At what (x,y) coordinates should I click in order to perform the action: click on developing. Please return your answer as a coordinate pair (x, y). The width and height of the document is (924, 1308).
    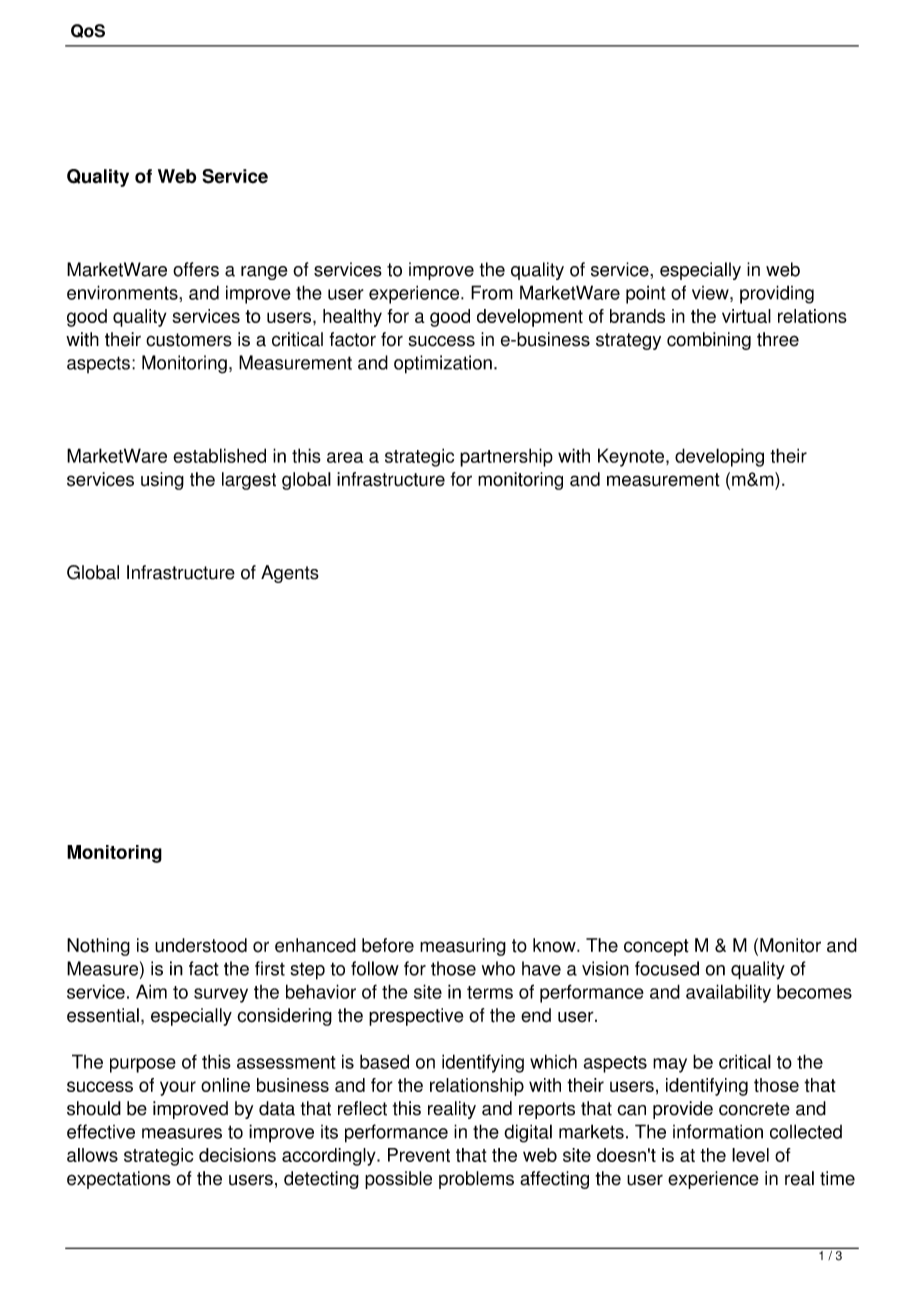
    Looking at the image, I should click on (719, 457).
